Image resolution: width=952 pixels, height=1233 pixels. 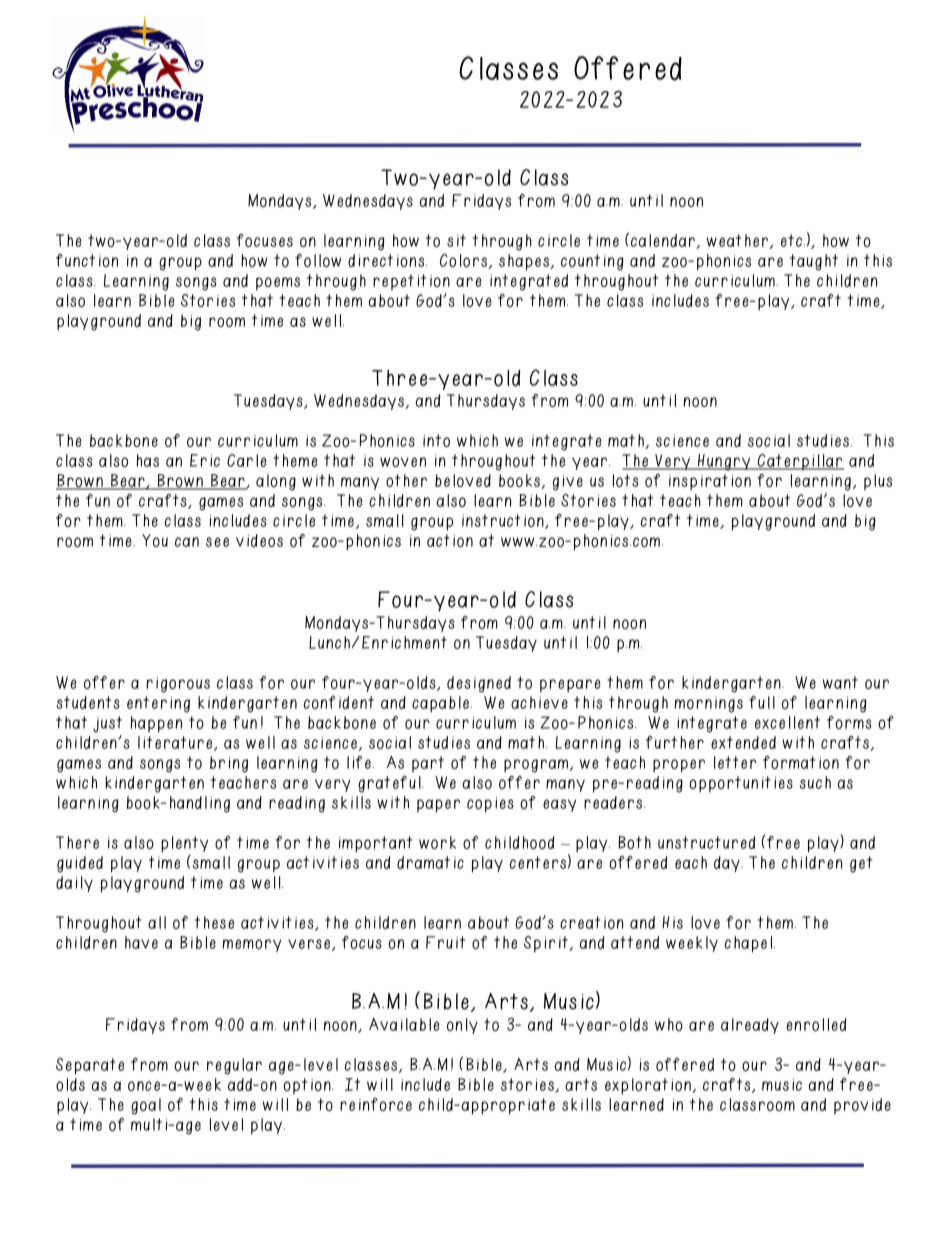 What do you see at coordinates (148, 460) in the screenshot?
I see `has` at bounding box center [148, 460].
